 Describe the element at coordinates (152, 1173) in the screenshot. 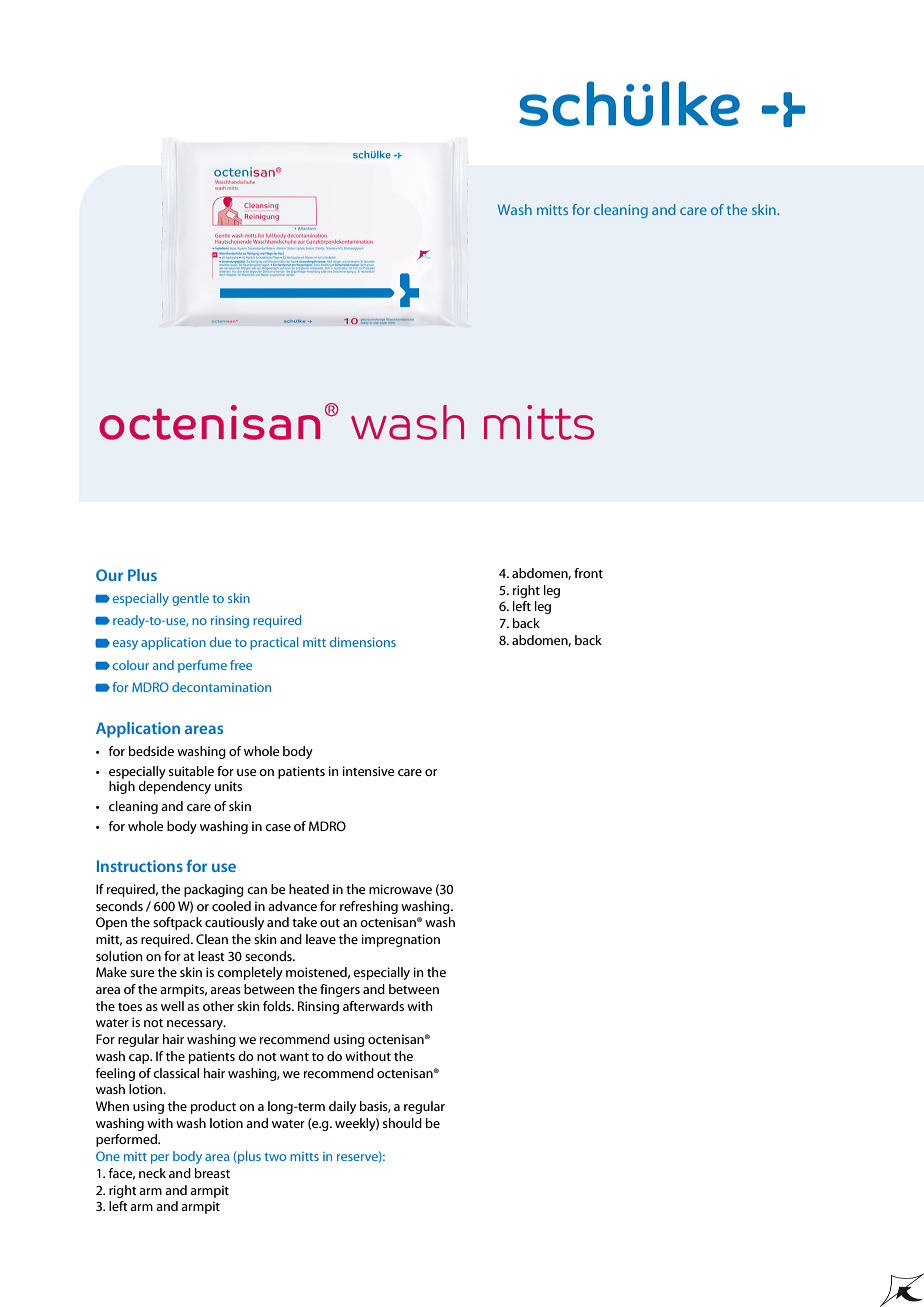

I see `neck` at that location.
